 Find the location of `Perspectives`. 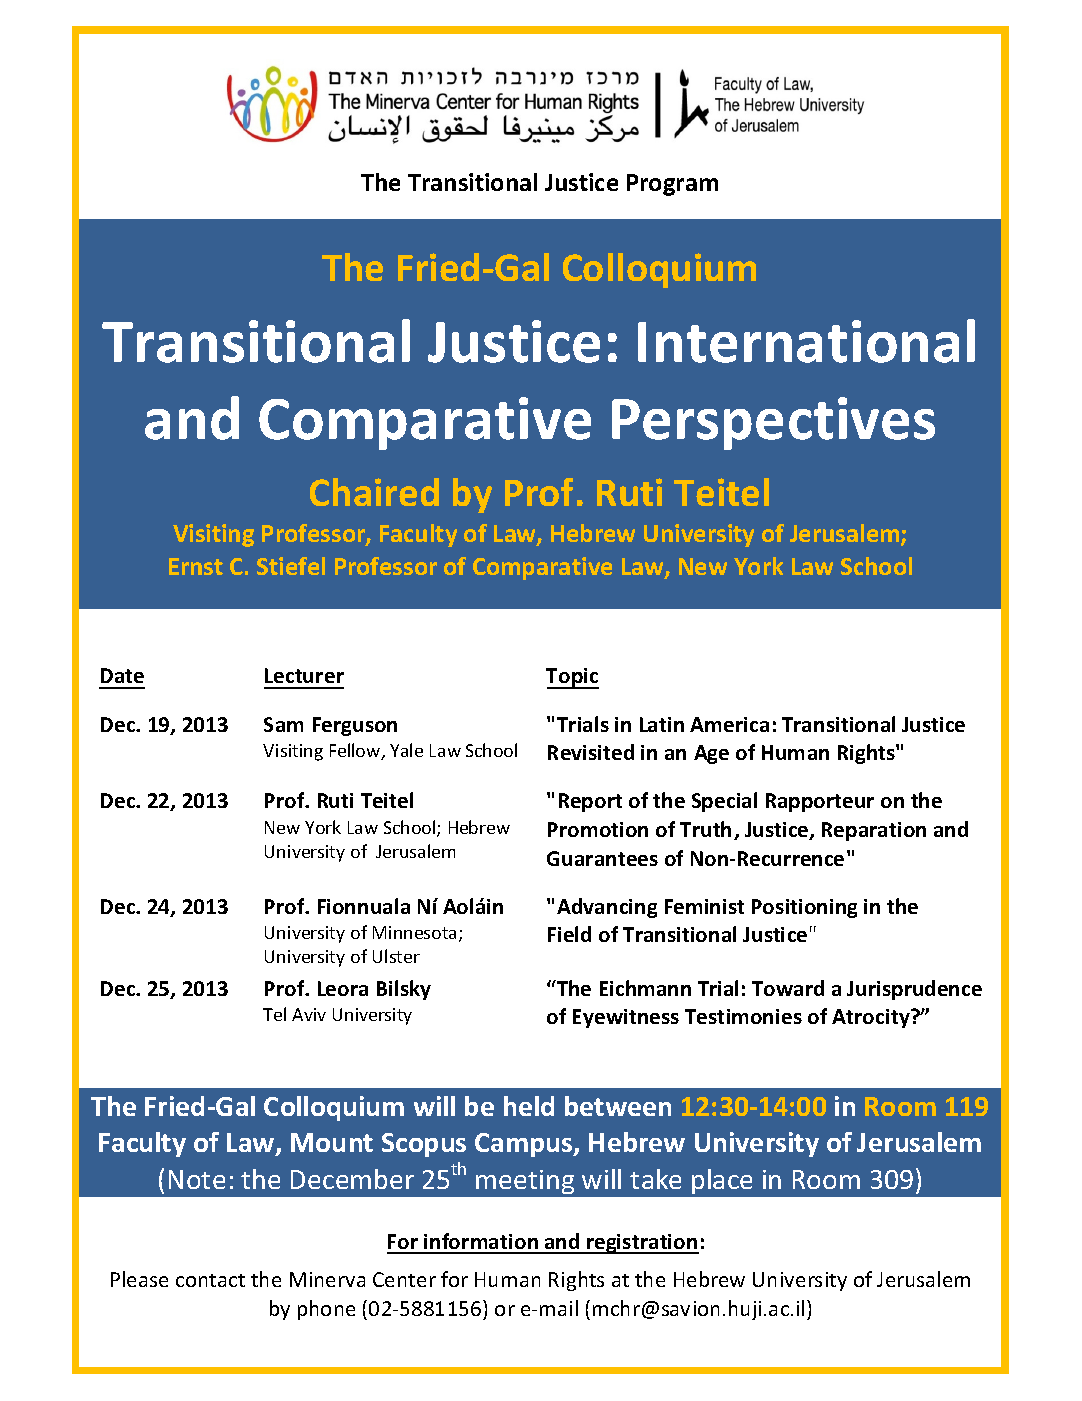

Perspectives is located at coordinates (773, 423).
